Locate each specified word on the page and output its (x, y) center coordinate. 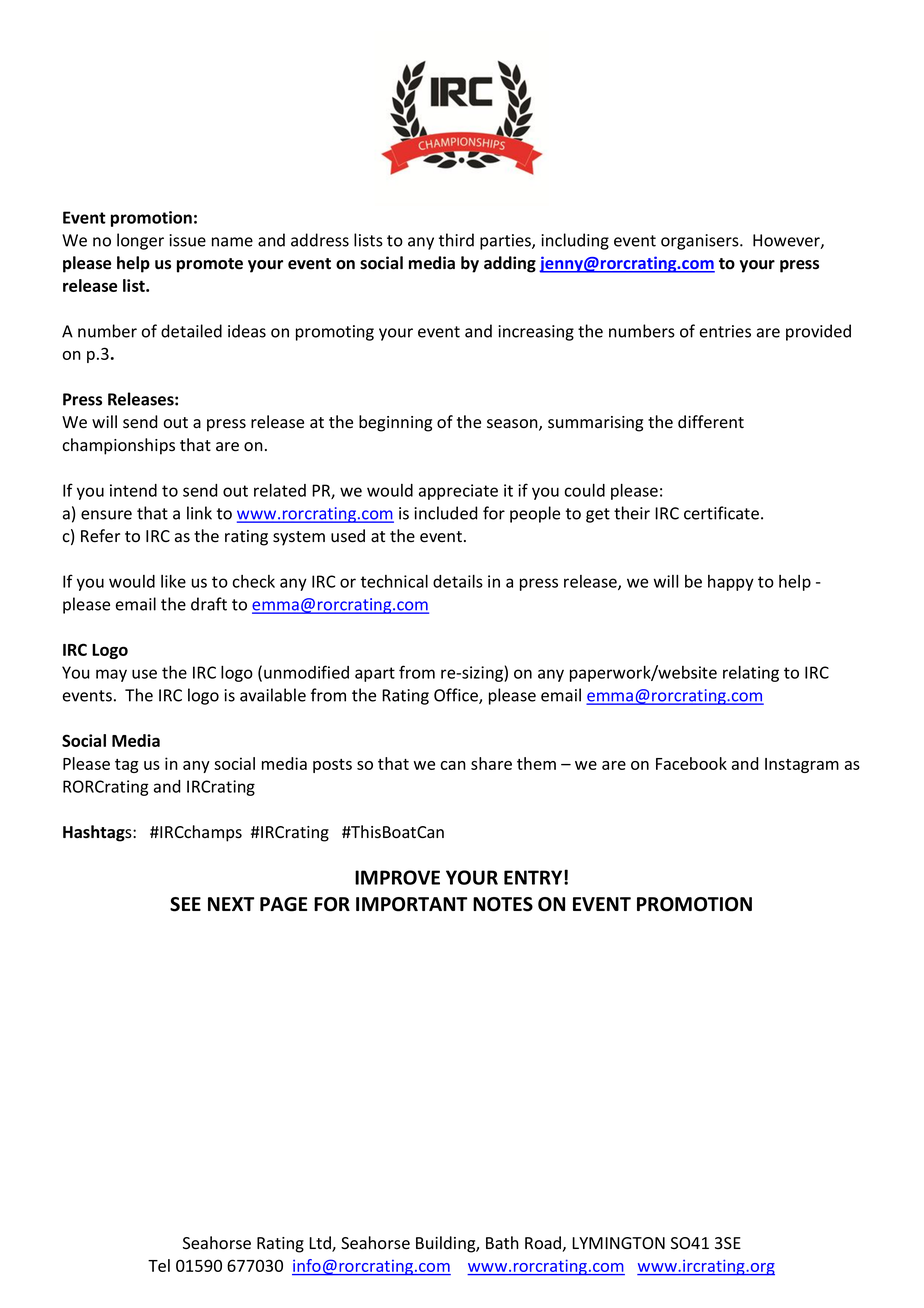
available (273, 695)
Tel (159, 1265)
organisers (701, 242)
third (456, 240)
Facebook (691, 763)
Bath (502, 1243)
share (491, 763)
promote (210, 265)
